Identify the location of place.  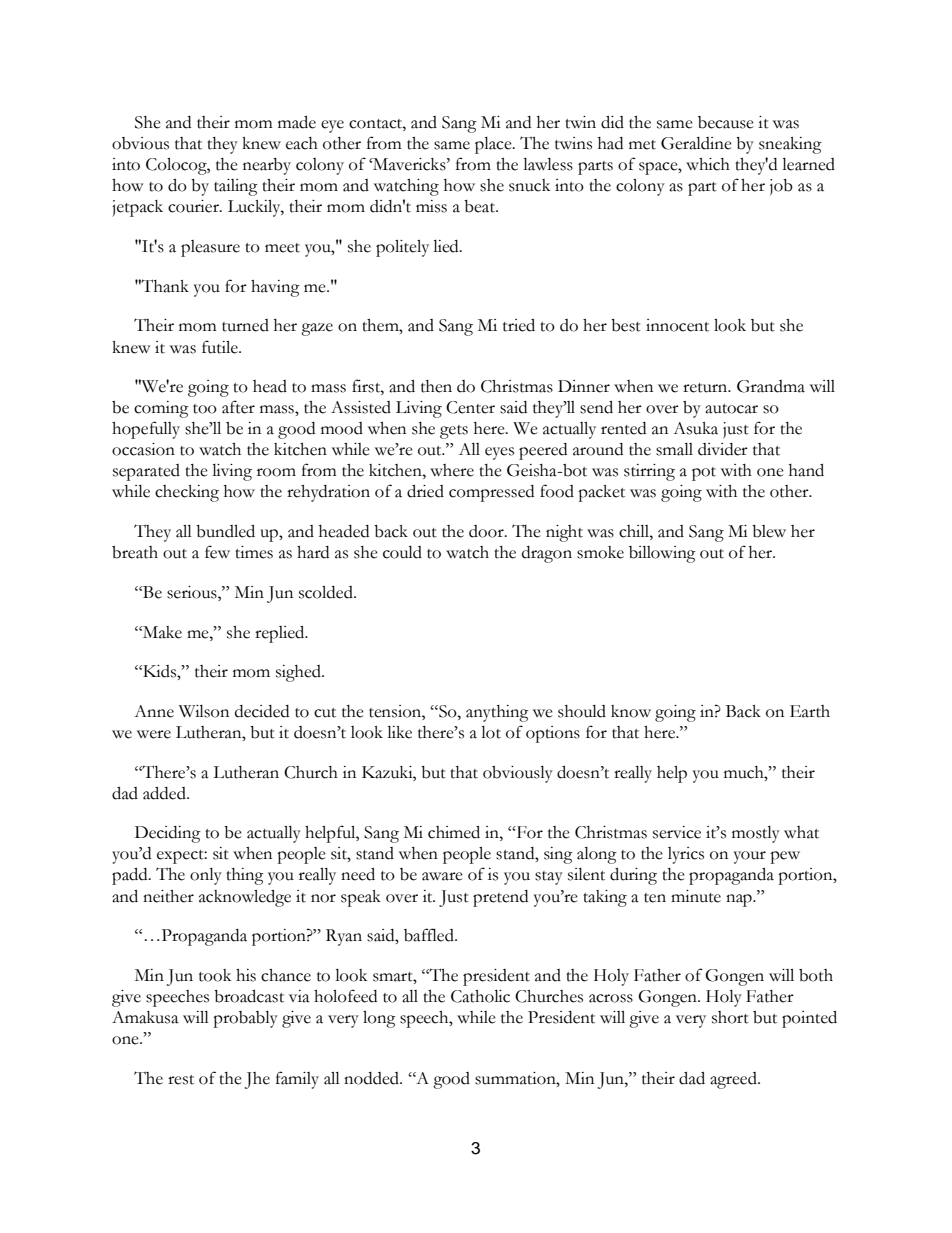
(494, 145).
